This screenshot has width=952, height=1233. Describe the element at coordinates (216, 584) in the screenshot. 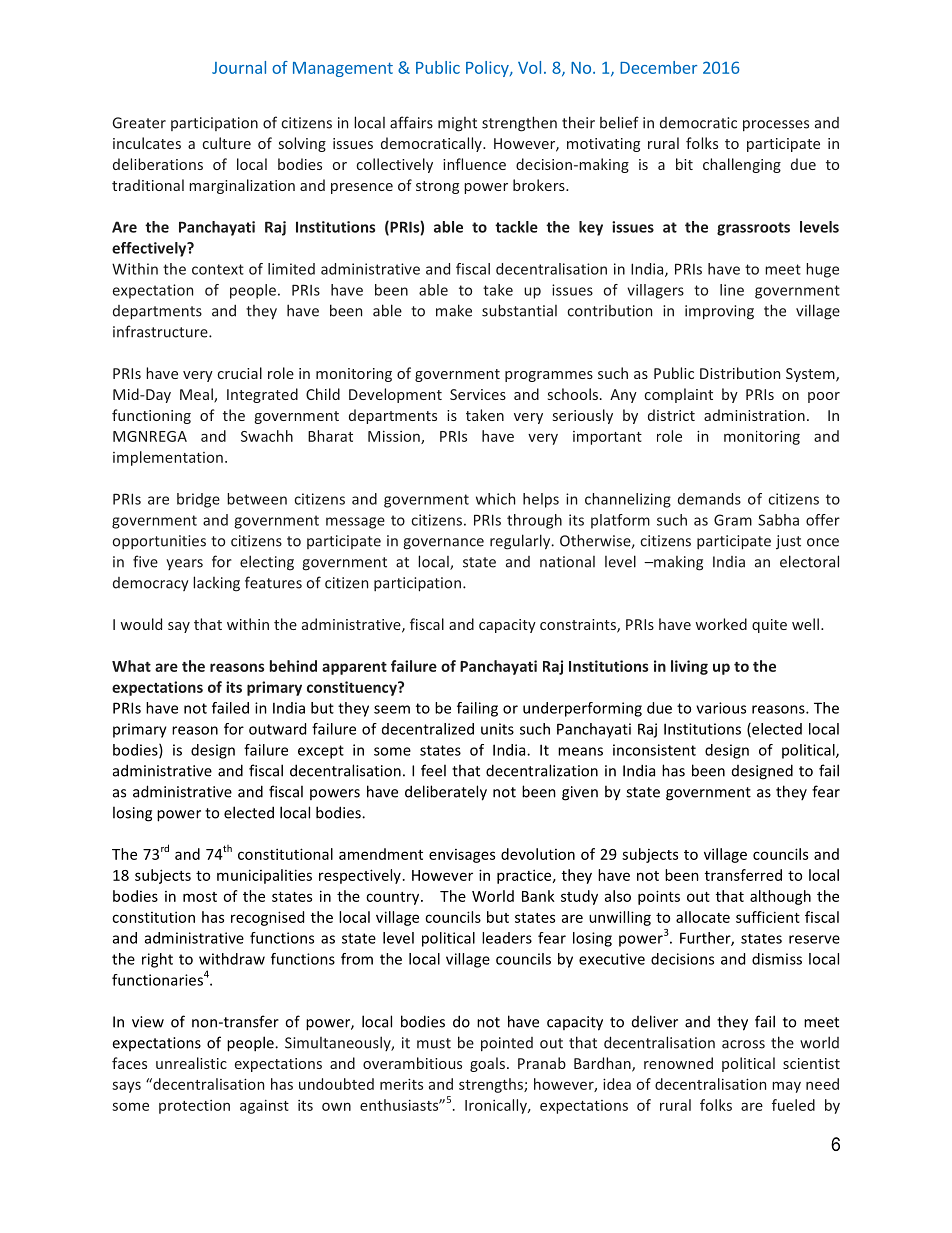

I see `lacking` at that location.
